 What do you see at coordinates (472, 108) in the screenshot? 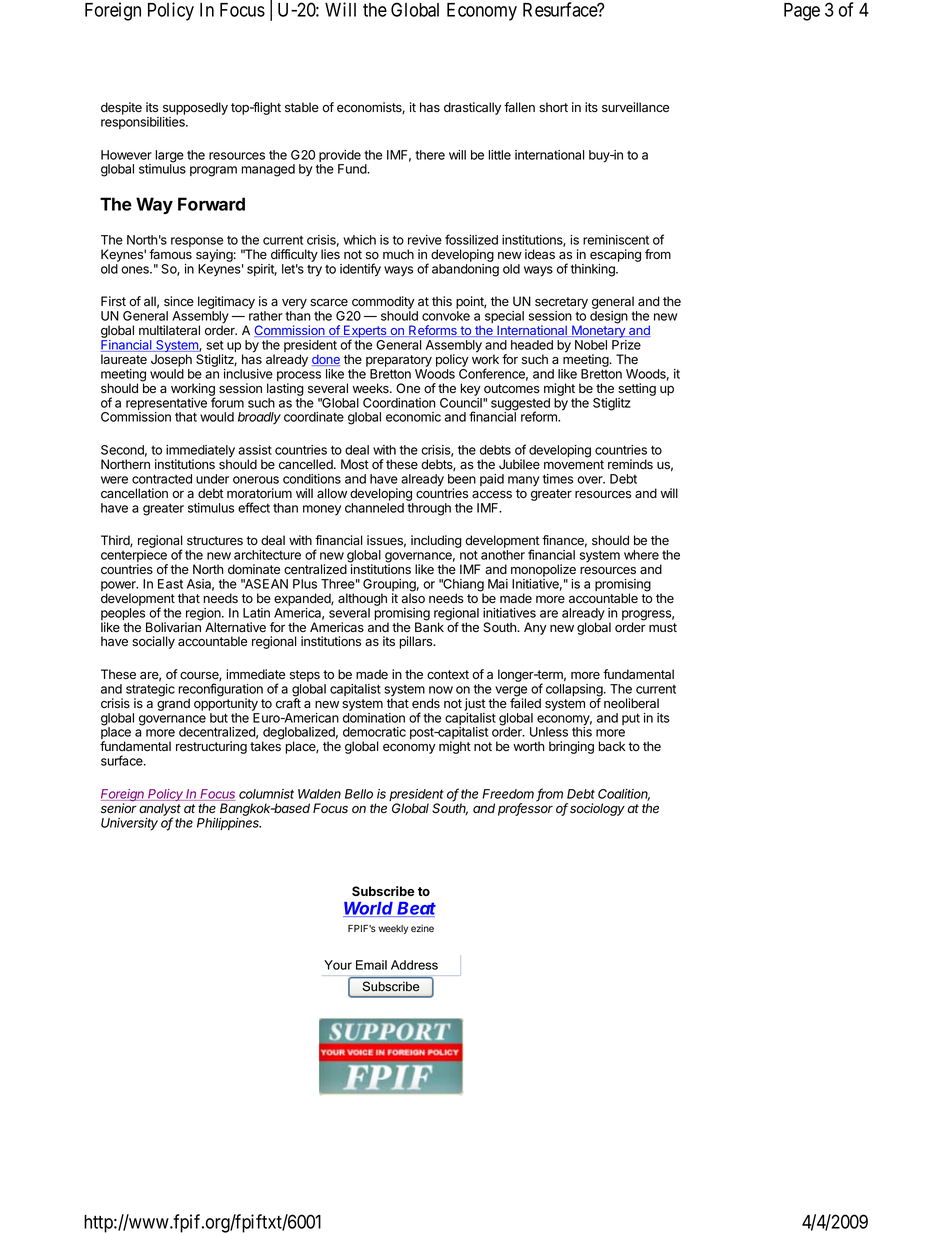
I see `drastically` at bounding box center [472, 108].
